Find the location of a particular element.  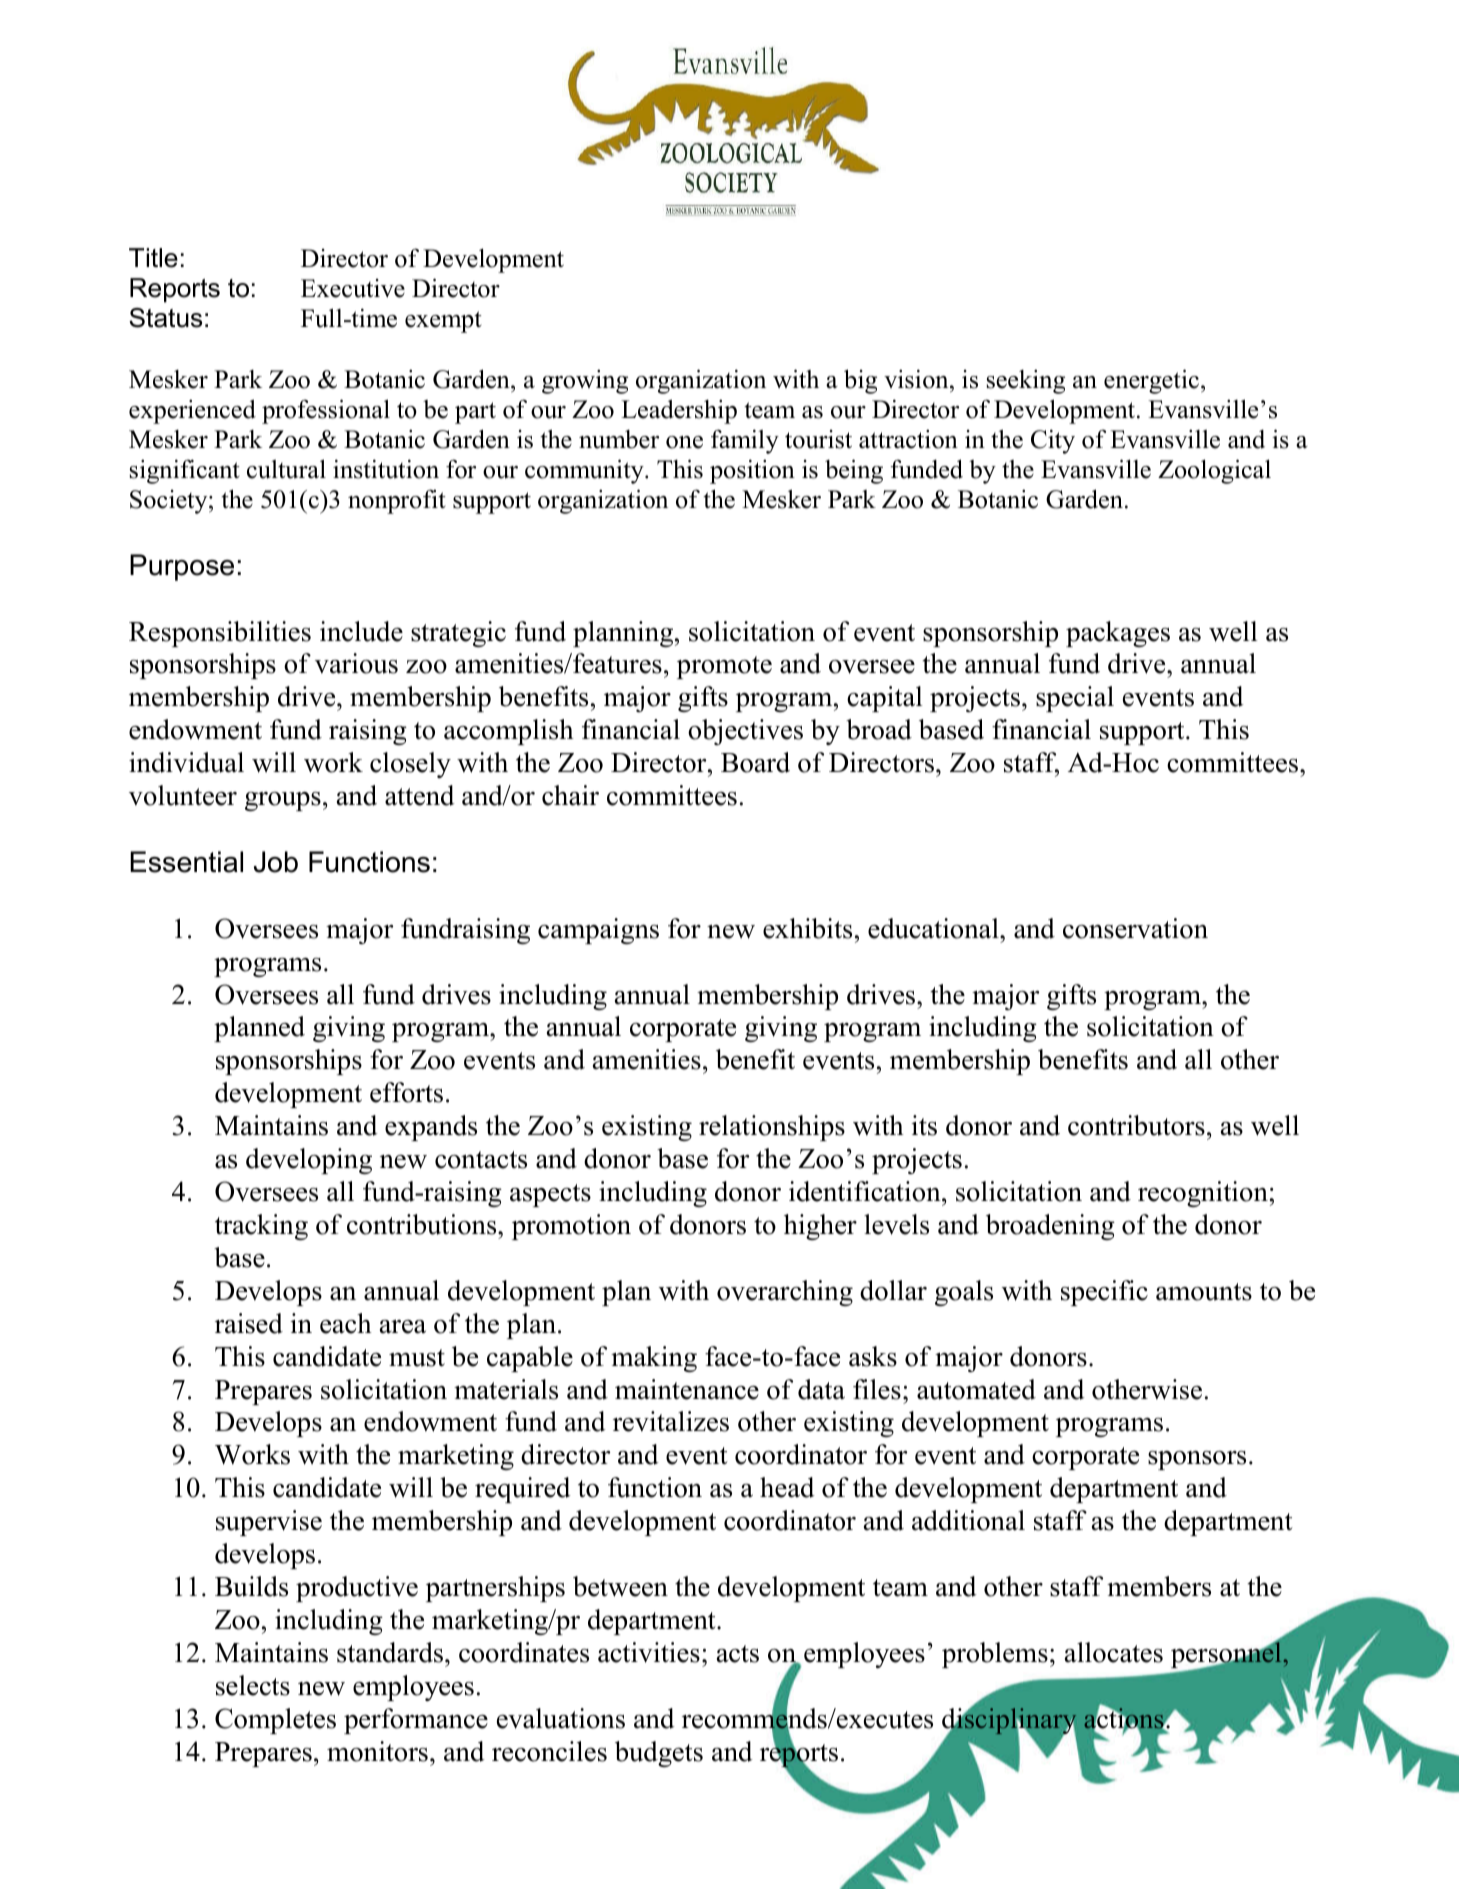

Board is located at coordinates (755, 762).
